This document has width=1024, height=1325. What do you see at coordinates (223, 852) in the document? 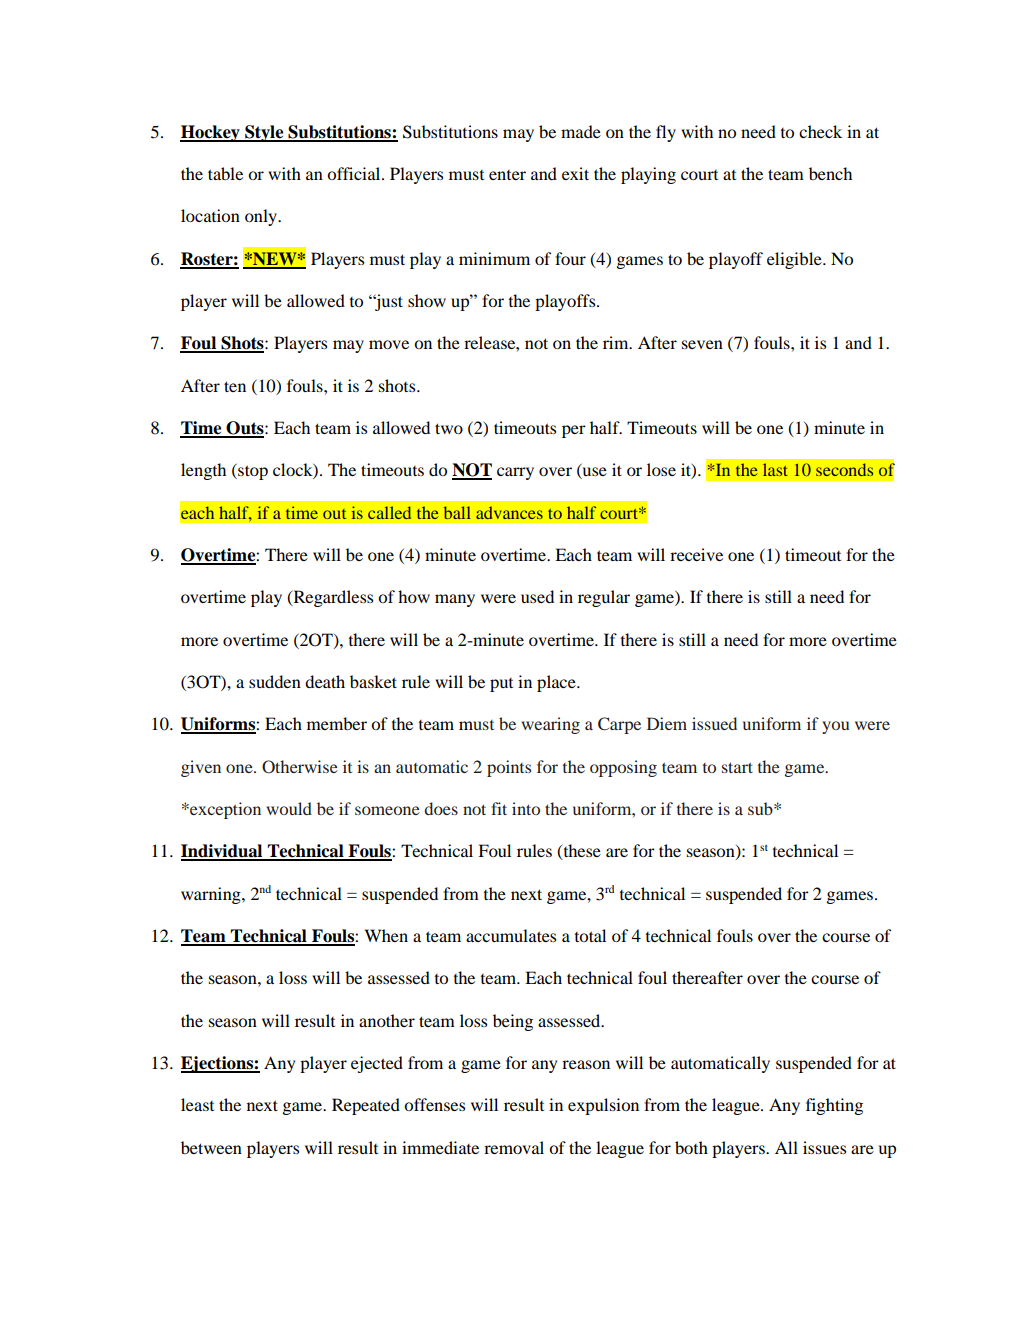
I see `Individual` at bounding box center [223, 852].
